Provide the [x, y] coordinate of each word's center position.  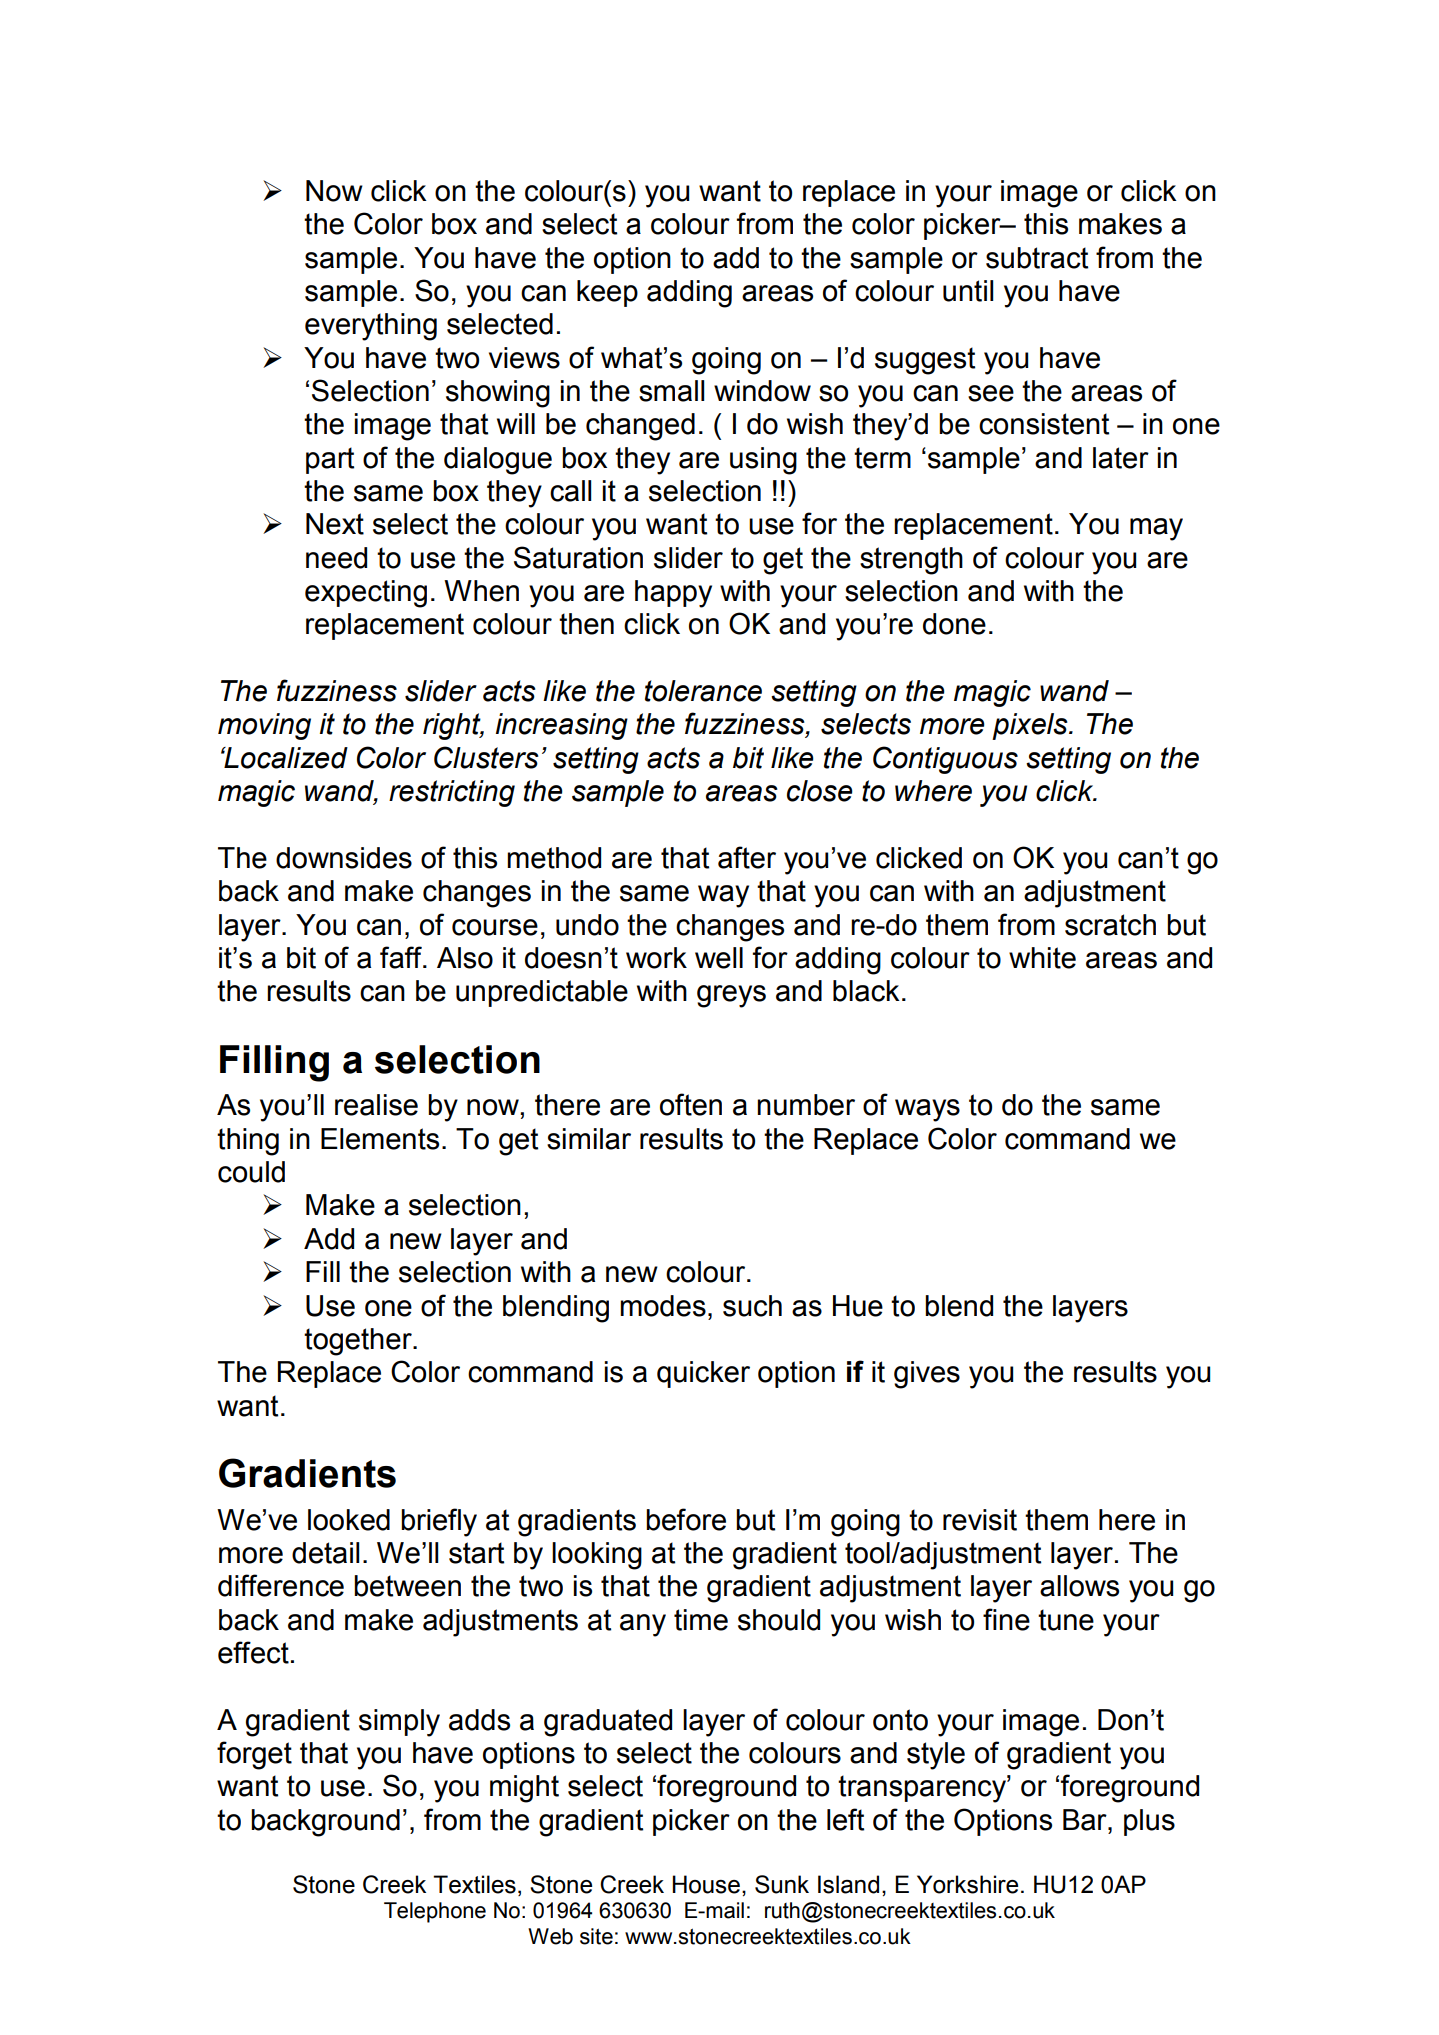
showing [498, 394]
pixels [1031, 726]
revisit [980, 1520]
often [691, 1104]
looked [349, 1520]
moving [264, 726]
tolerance [703, 691]
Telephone [435, 1912]
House [706, 1884]
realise [376, 1105]
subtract [1037, 258]
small [671, 391]
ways [927, 1110]
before [686, 1519]
